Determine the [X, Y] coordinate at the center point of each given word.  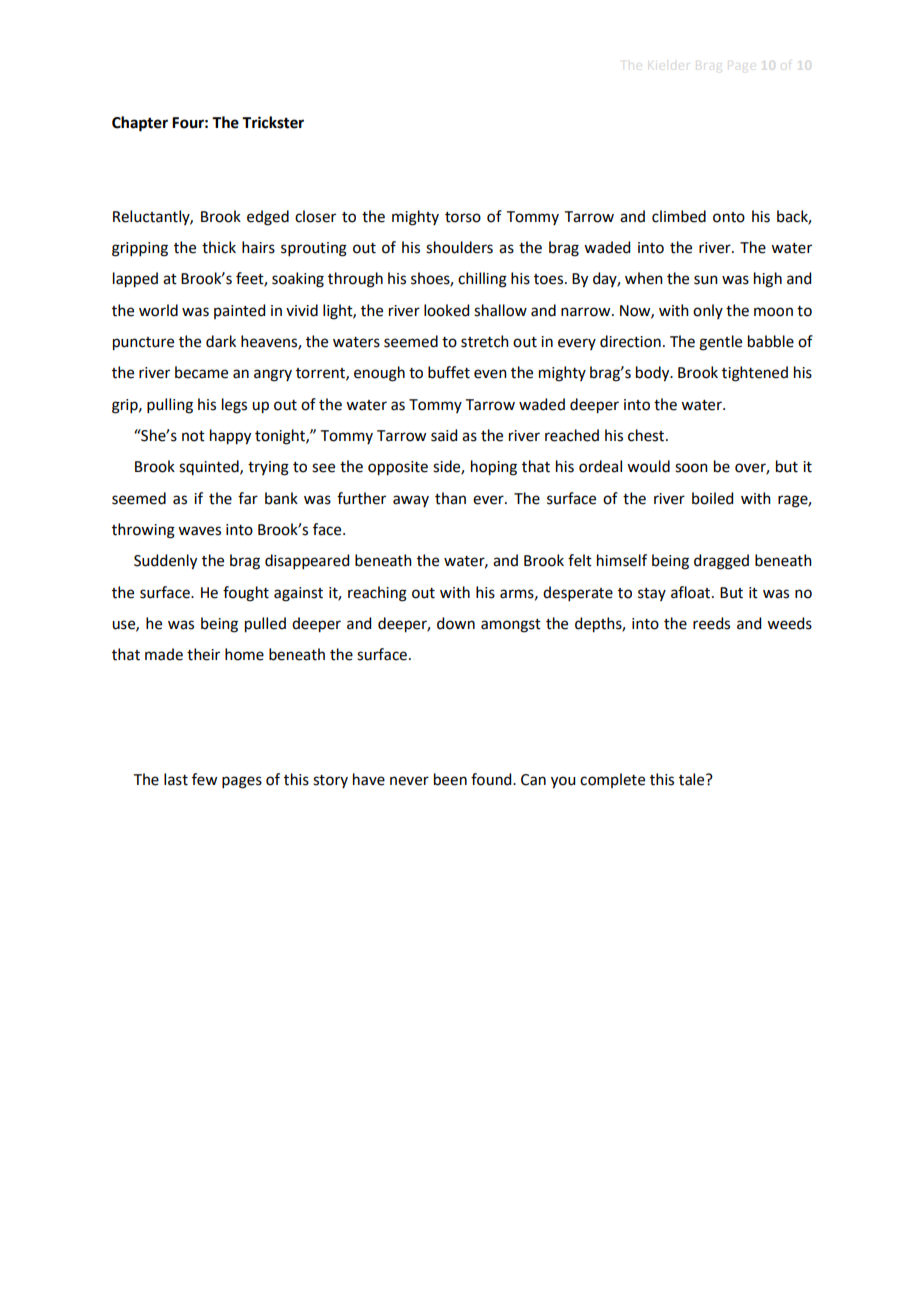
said [444, 435]
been [450, 779]
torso [463, 217]
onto [729, 217]
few [204, 779]
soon [691, 468]
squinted [210, 467]
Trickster [273, 122]
